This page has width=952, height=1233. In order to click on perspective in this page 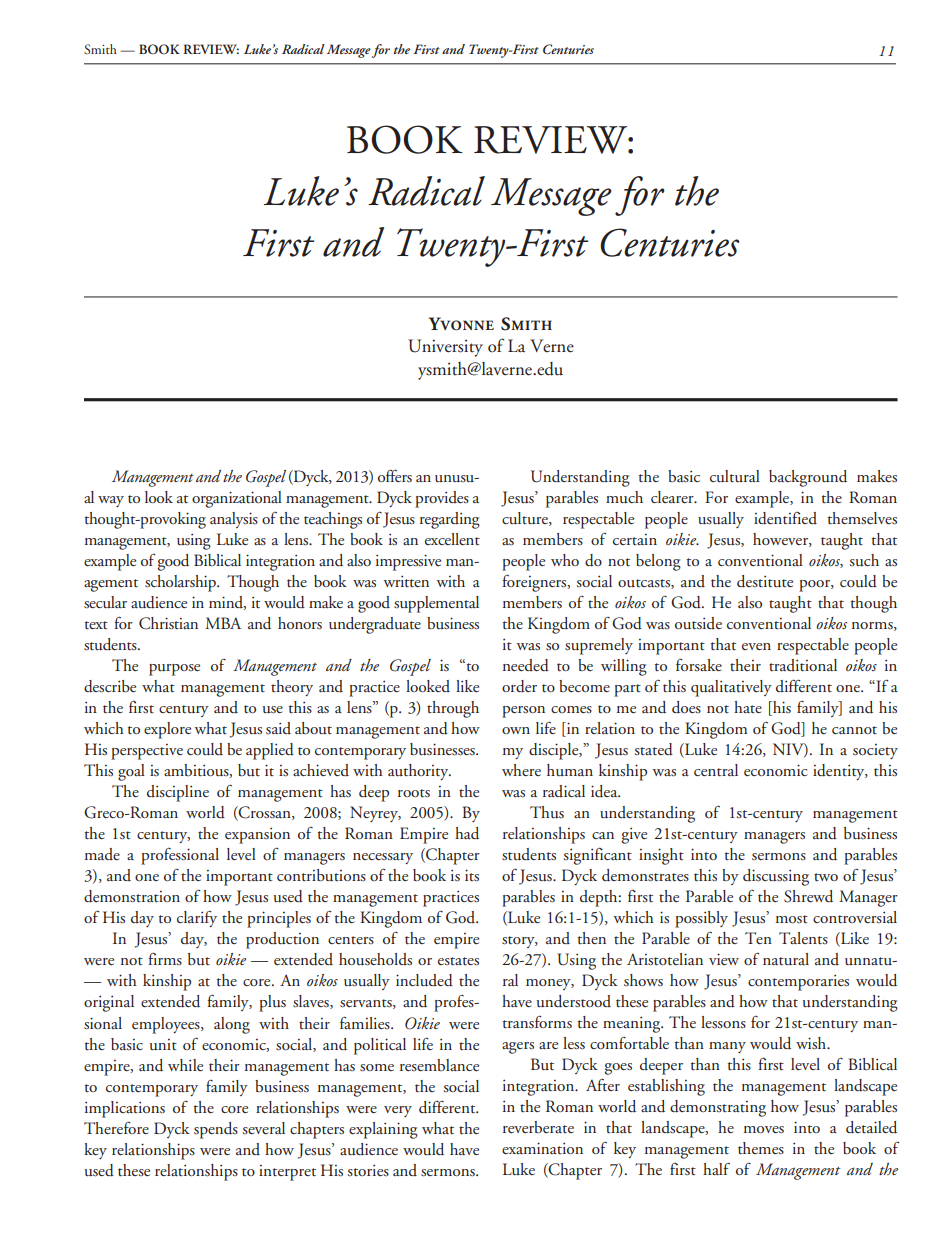, I will do `click(147, 752)`.
